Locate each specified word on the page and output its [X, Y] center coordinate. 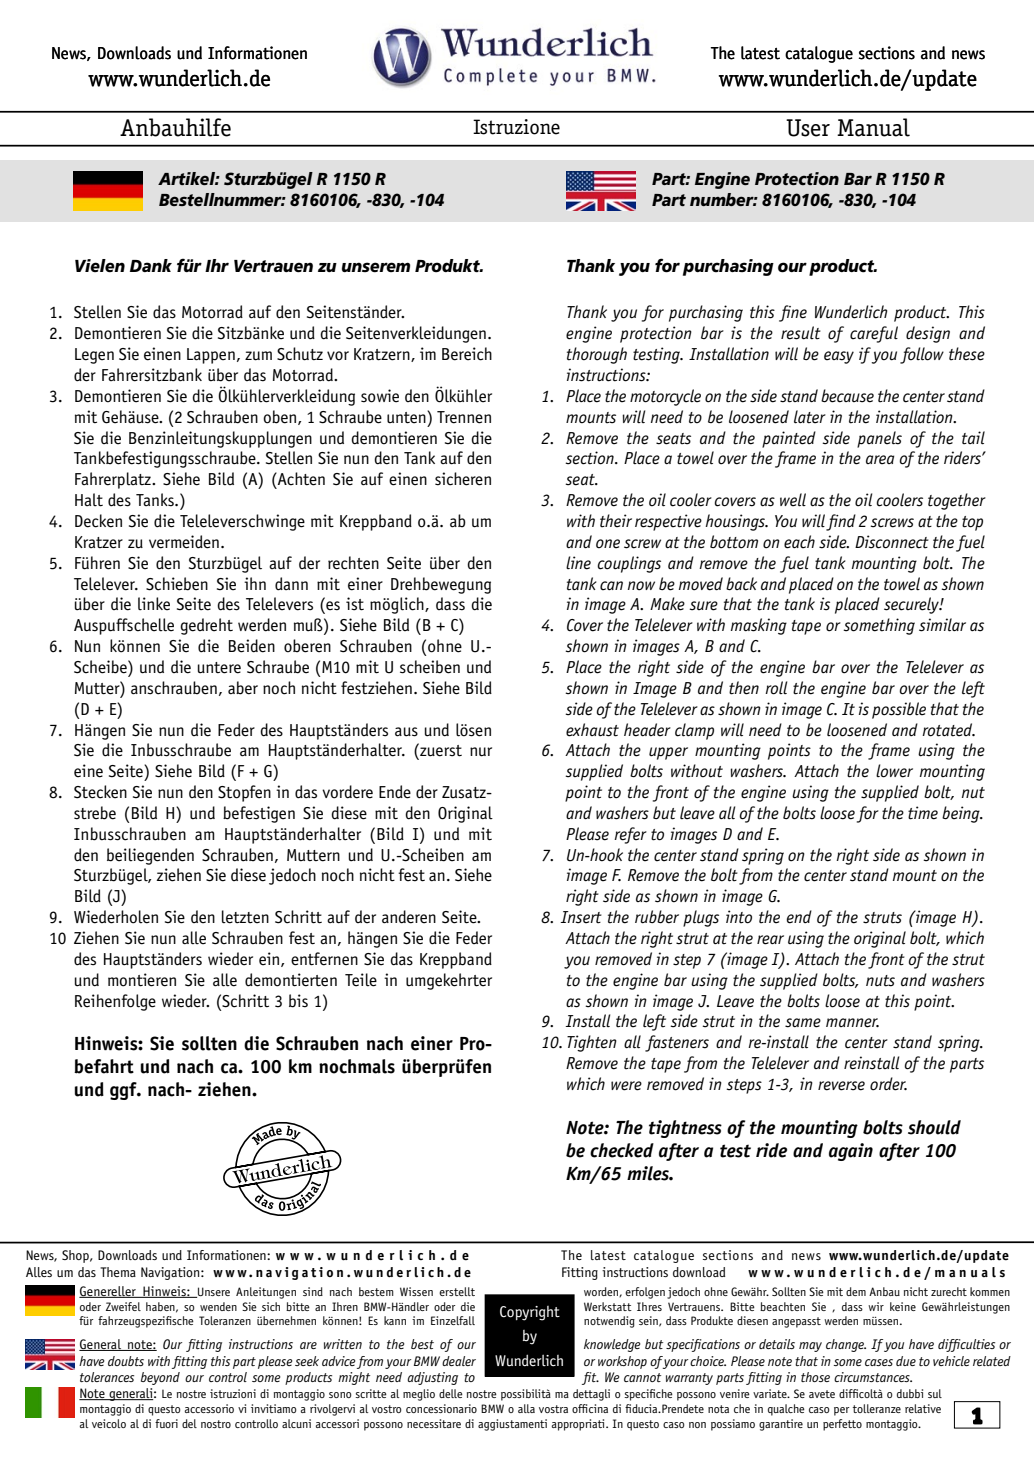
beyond [160, 1378]
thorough [597, 355]
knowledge [612, 1345]
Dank [151, 265]
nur [481, 752]
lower [894, 771]
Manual [873, 127]
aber [243, 688]
